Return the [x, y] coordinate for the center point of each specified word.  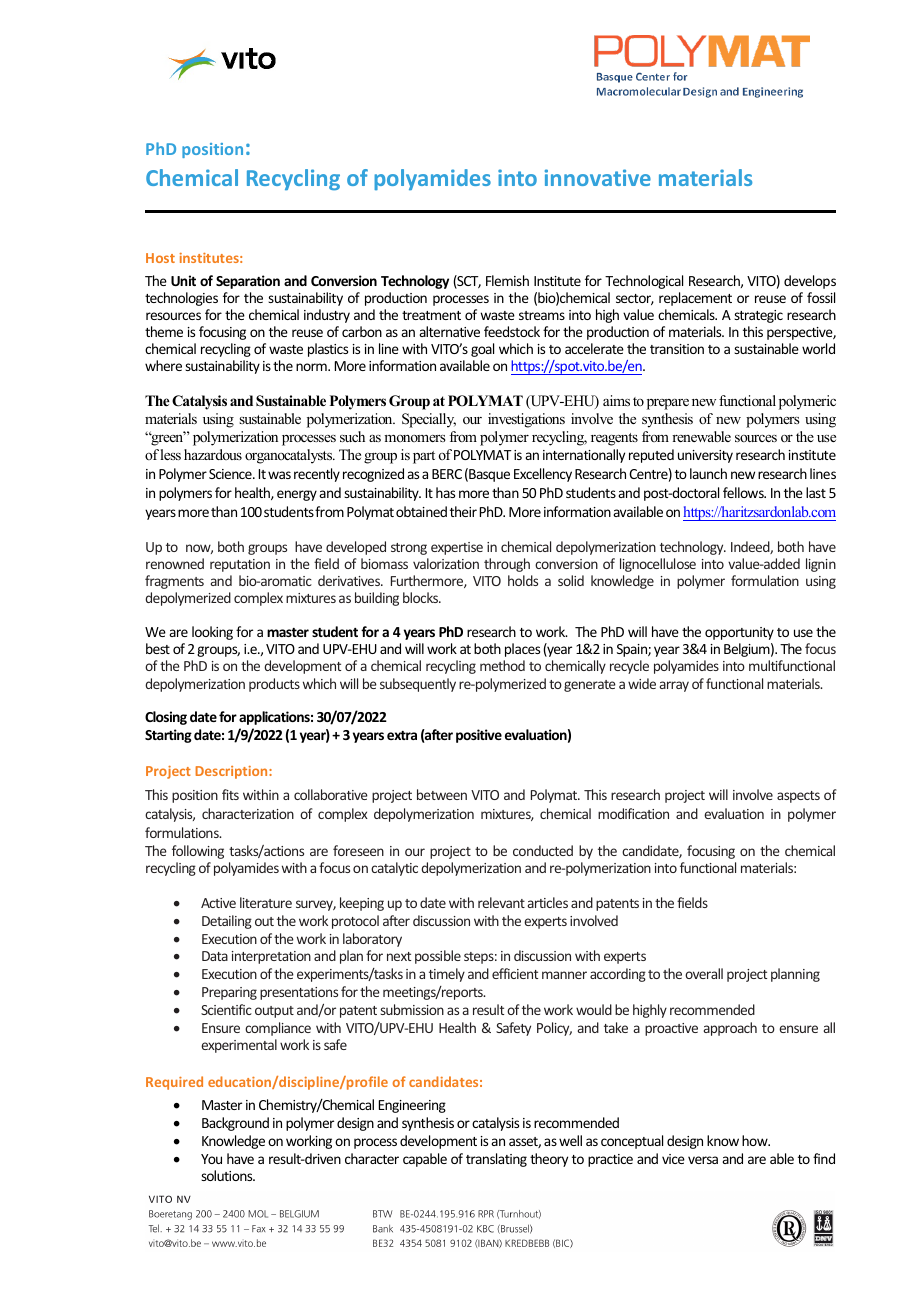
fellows [744, 492]
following [198, 852]
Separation [248, 282]
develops [810, 282]
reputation [240, 565]
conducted [543, 850]
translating [496, 1160]
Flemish [507, 280]
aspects [798, 797]
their [463, 511]
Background [235, 1124]
